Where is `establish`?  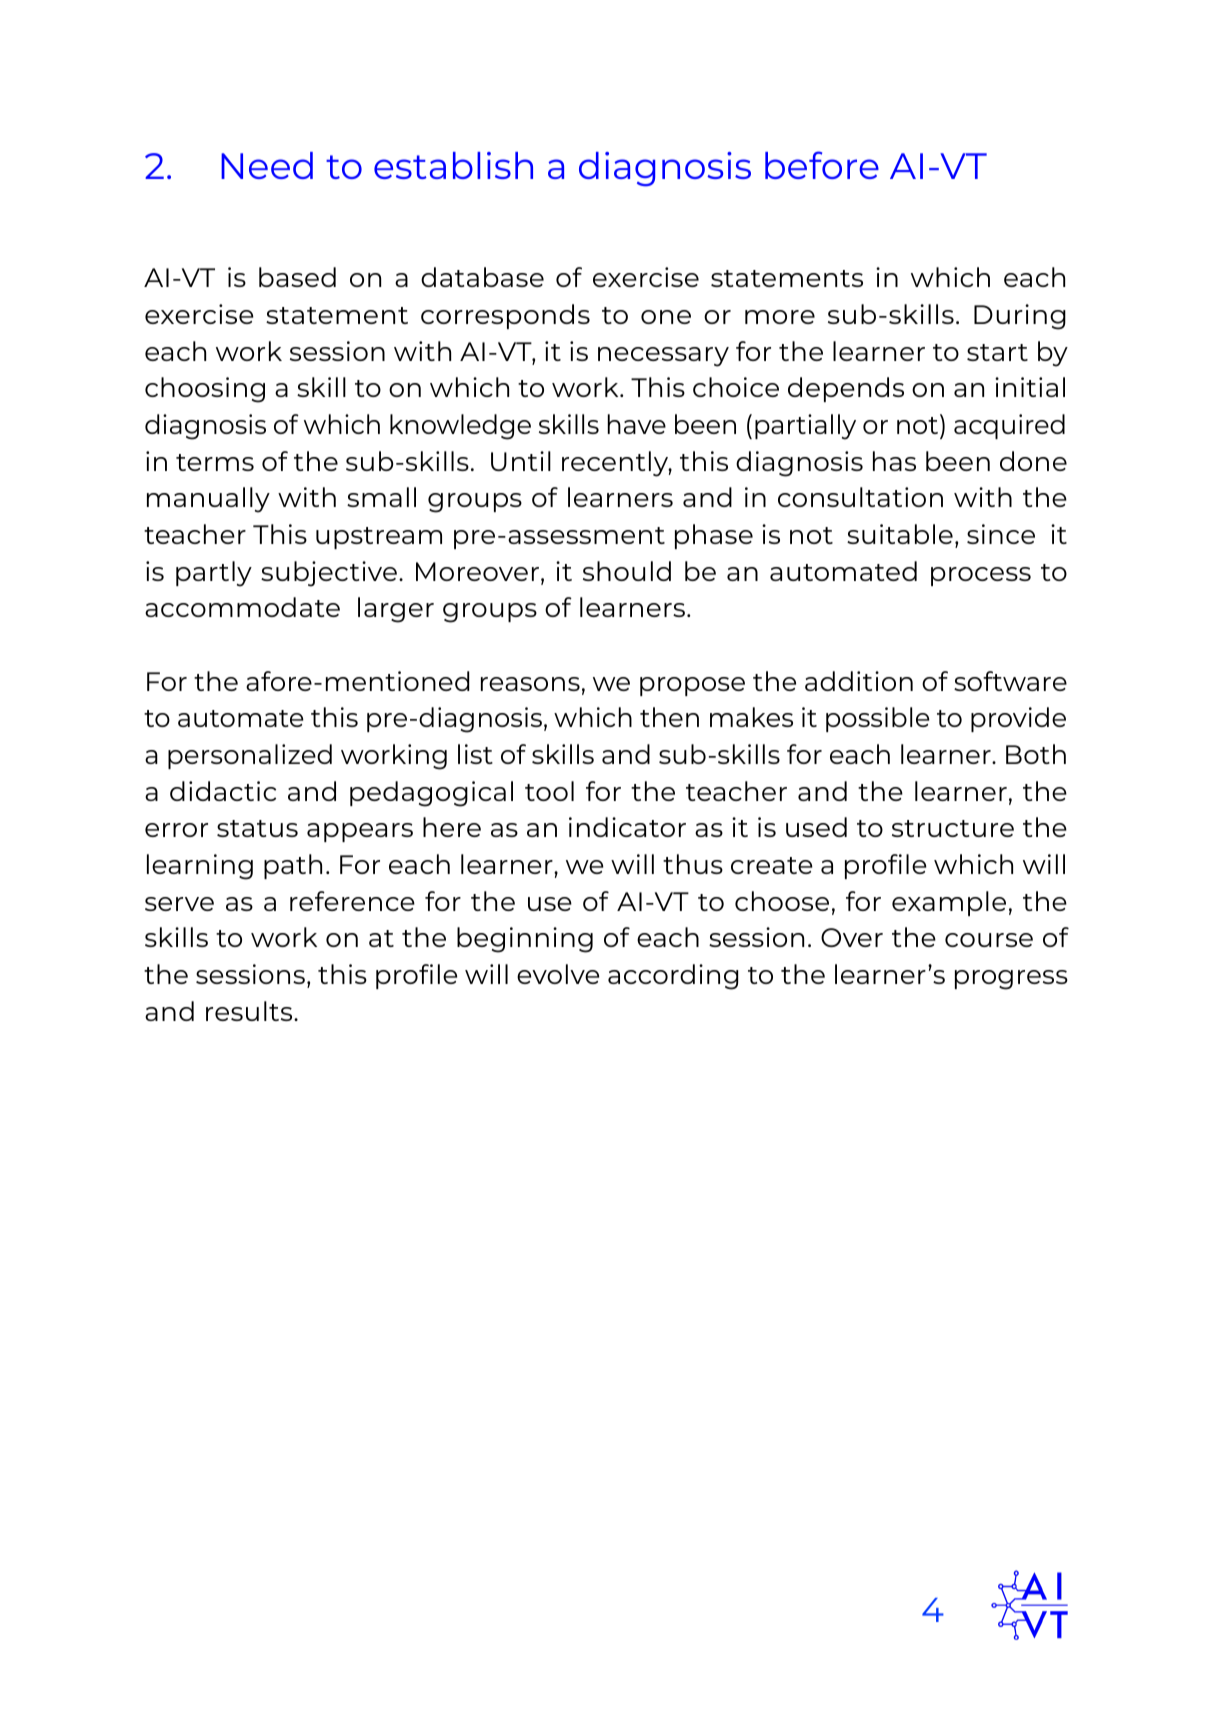 establish is located at coordinates (453, 165).
